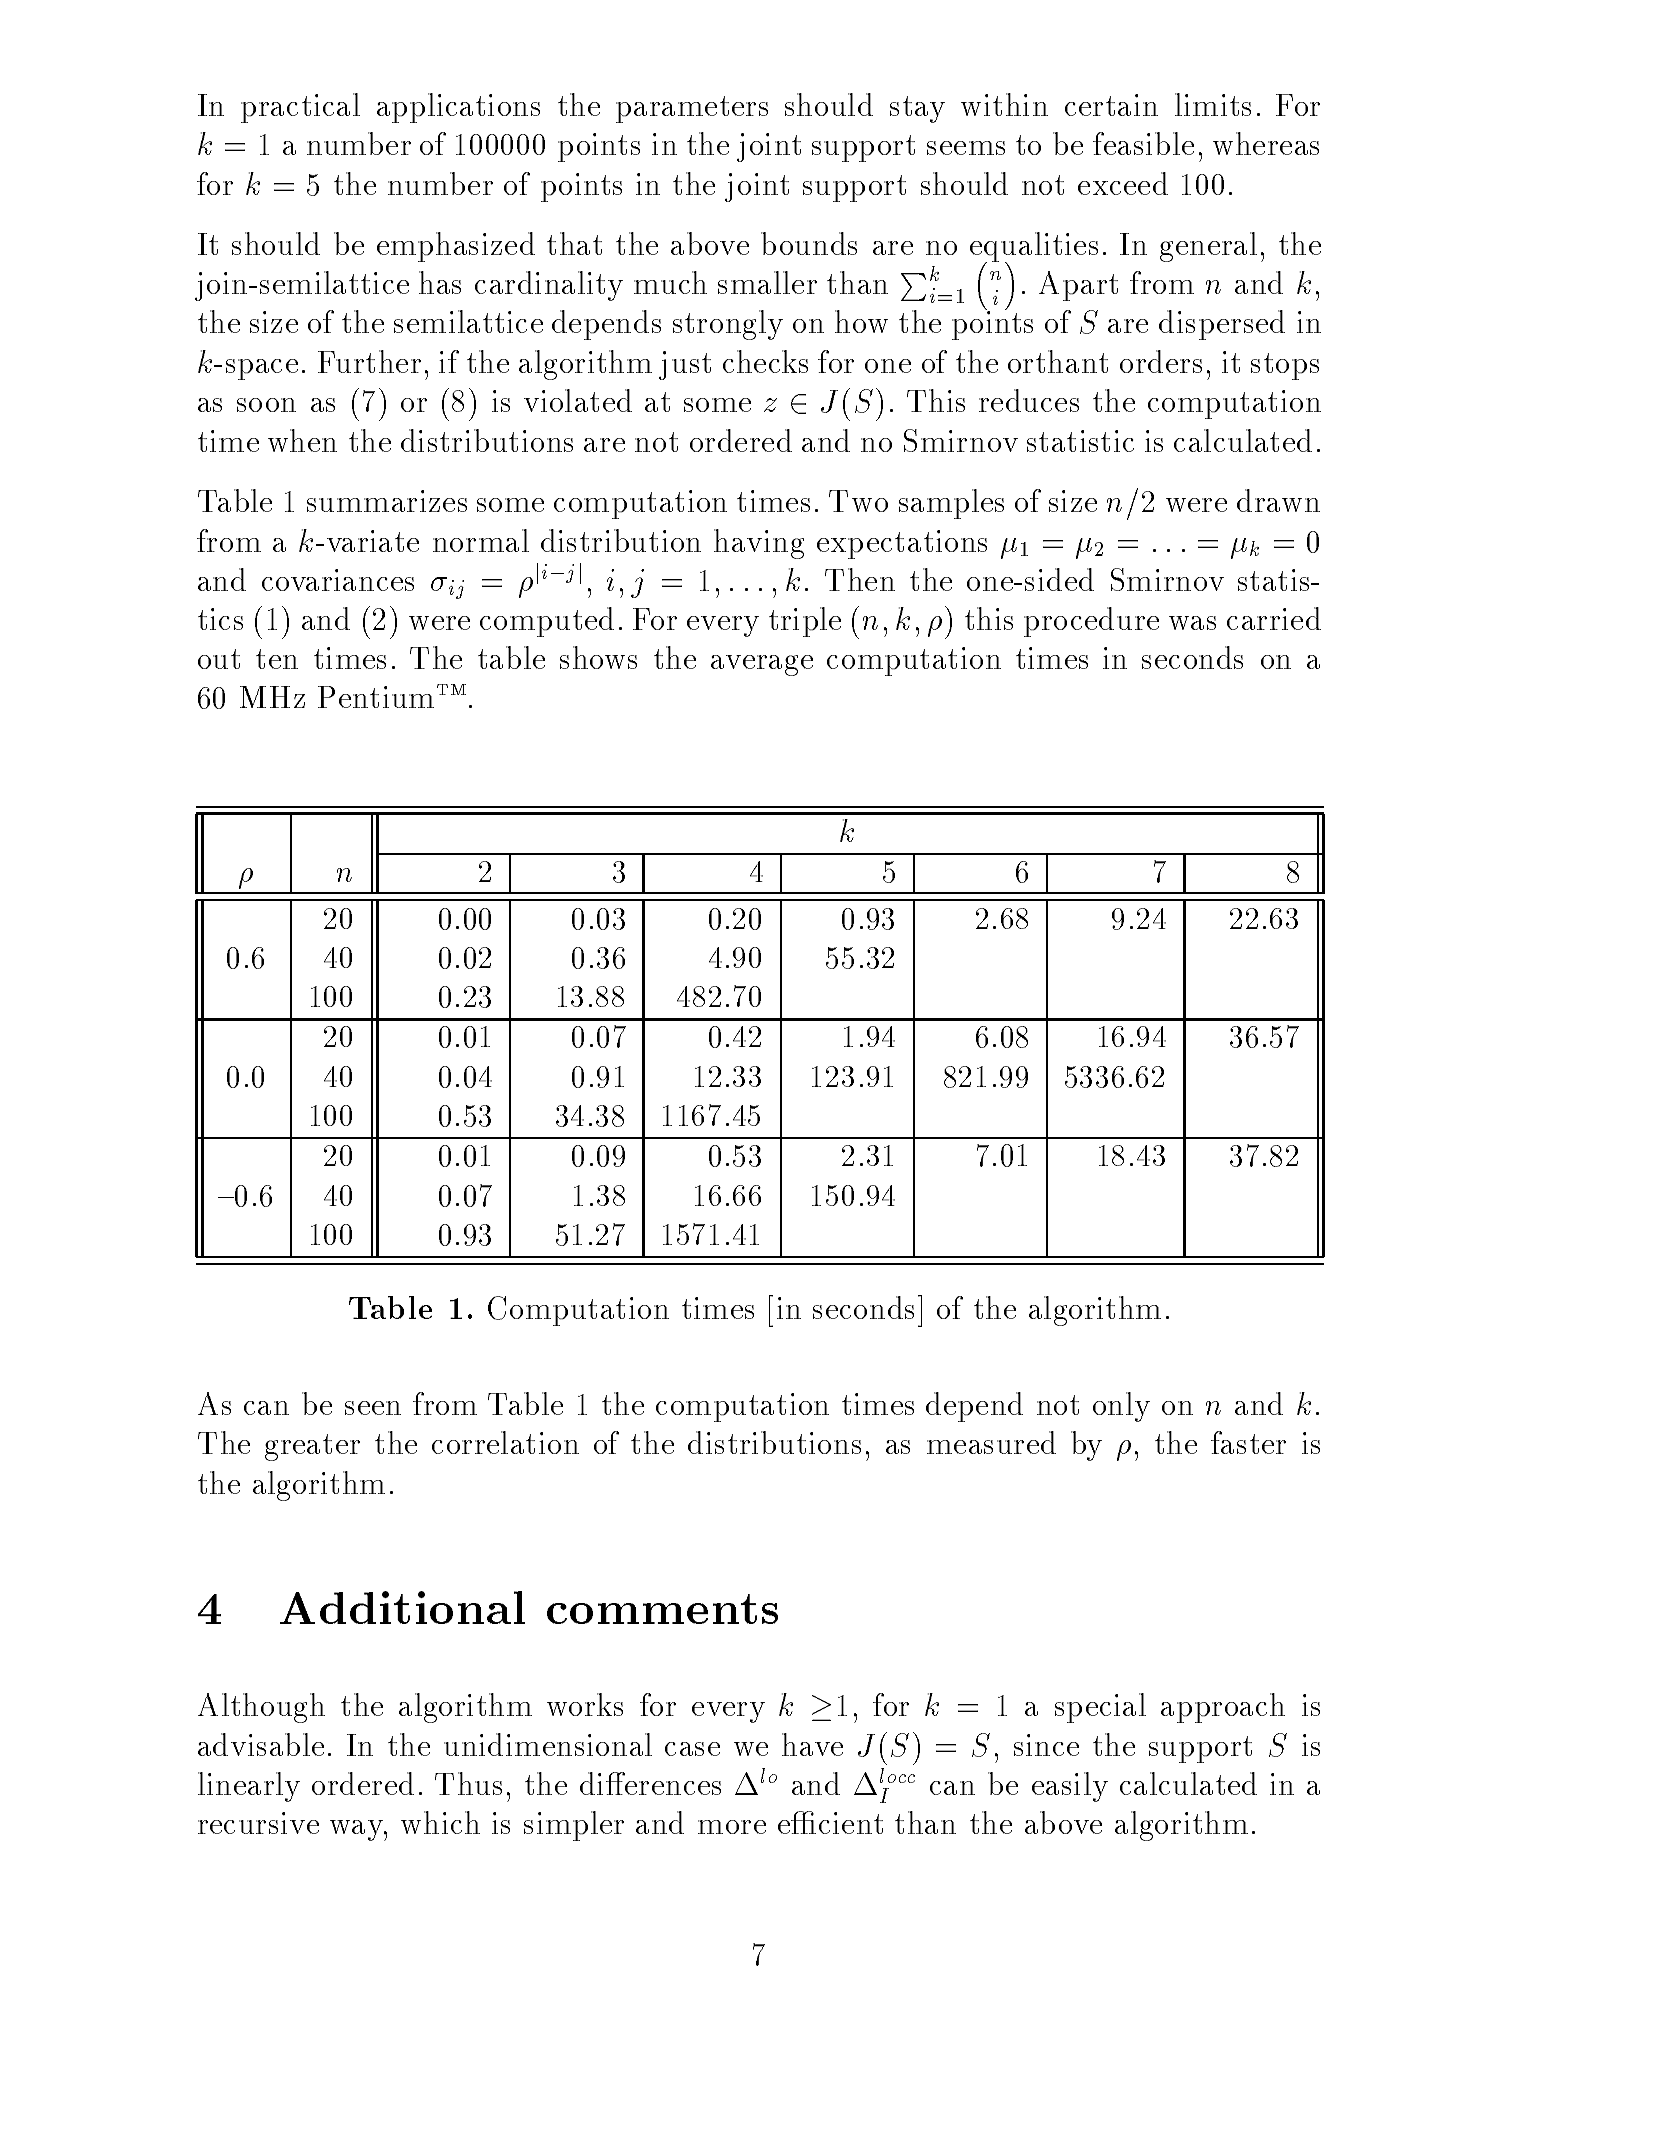 Image resolution: width=1666 pixels, height=2156 pixels. What do you see at coordinates (732, 1827) in the screenshot?
I see `more` at bounding box center [732, 1827].
